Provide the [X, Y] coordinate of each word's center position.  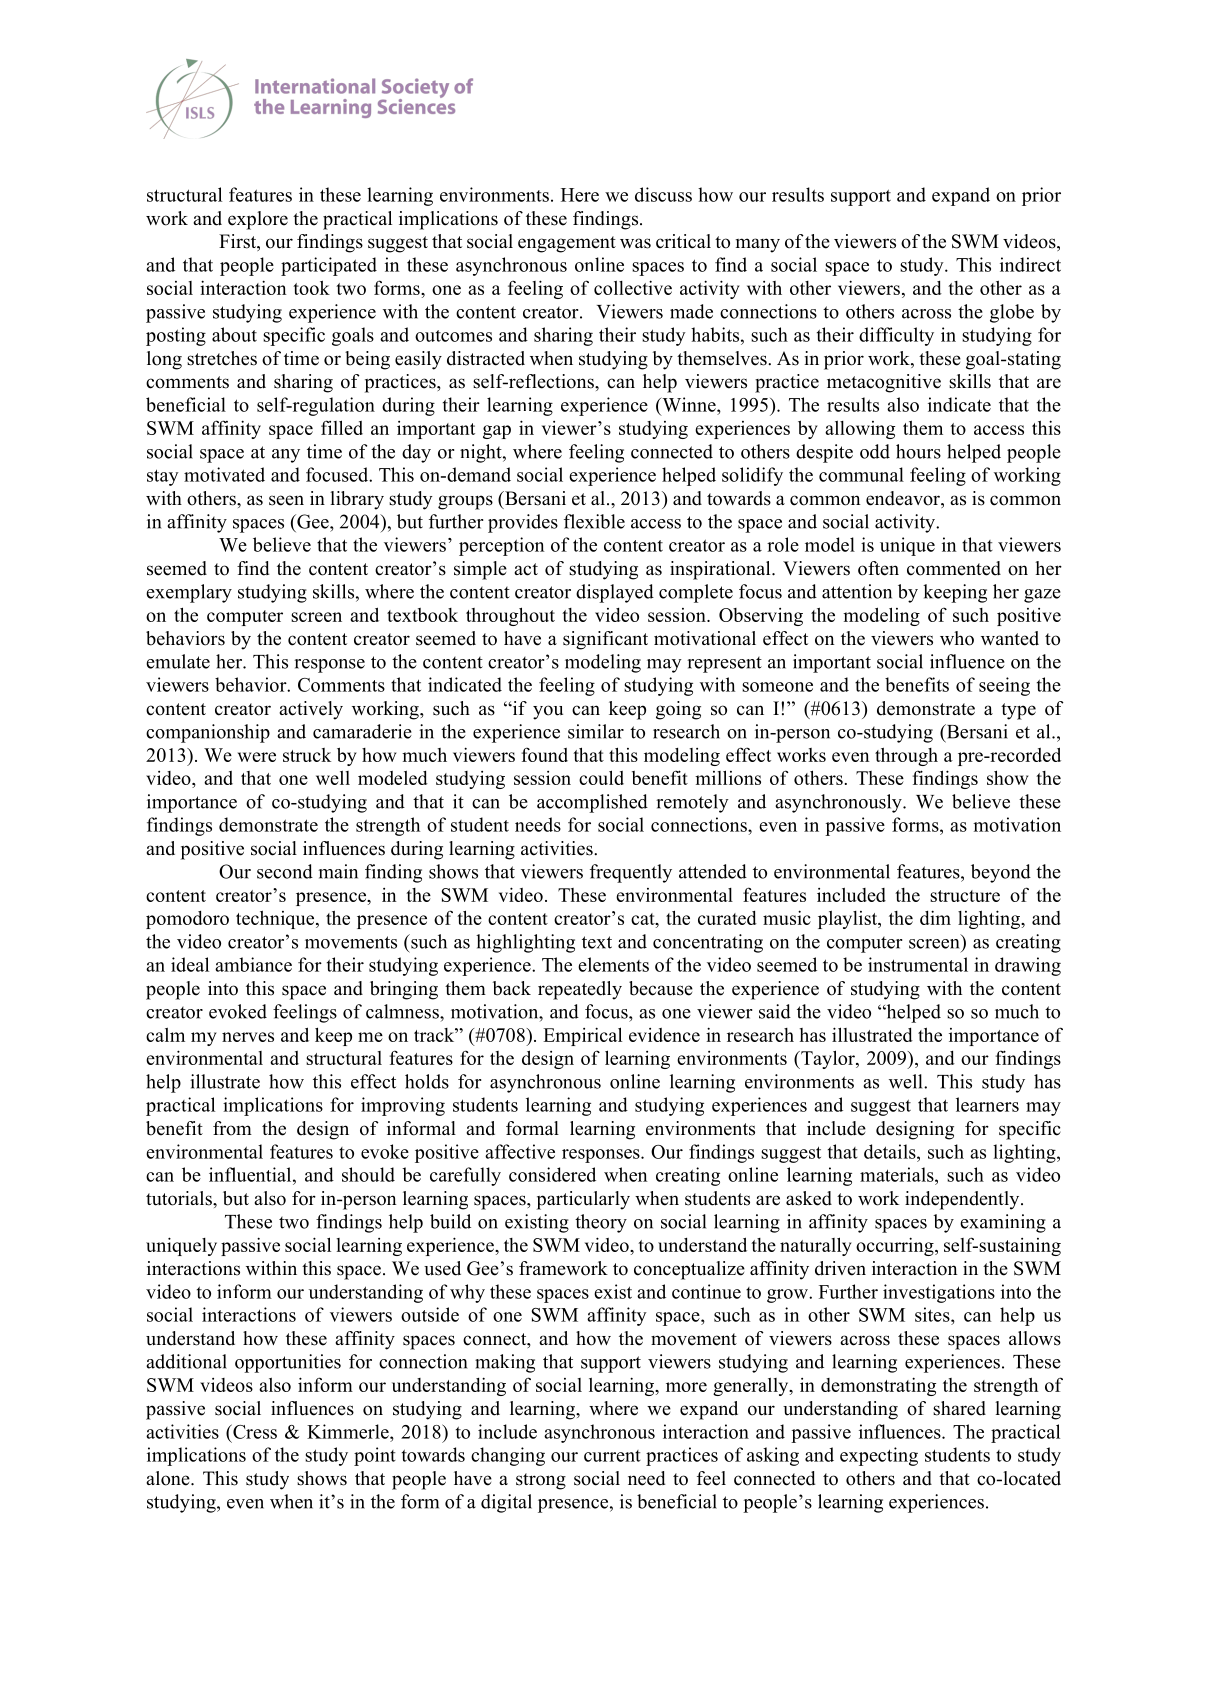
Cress [254, 1431]
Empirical [582, 1036]
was [635, 243]
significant [605, 640]
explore [258, 220]
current [612, 1456]
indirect [1030, 264]
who [957, 638]
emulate [178, 661]
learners [987, 1104]
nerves [248, 1037]
